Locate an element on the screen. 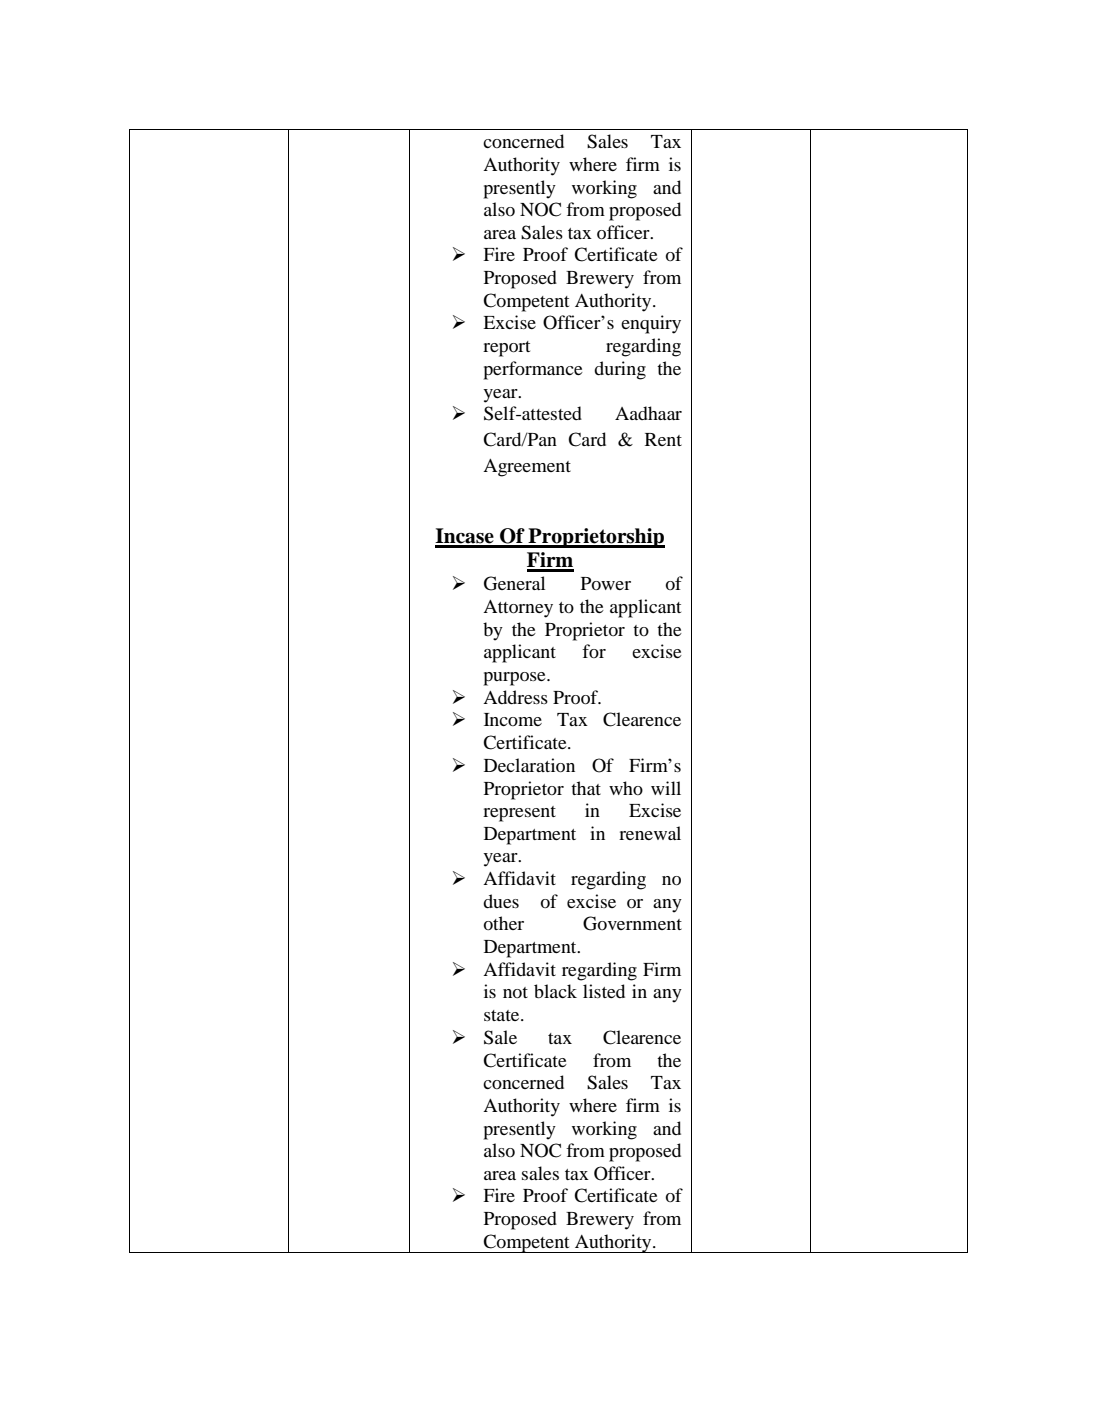  will is located at coordinates (666, 788).
